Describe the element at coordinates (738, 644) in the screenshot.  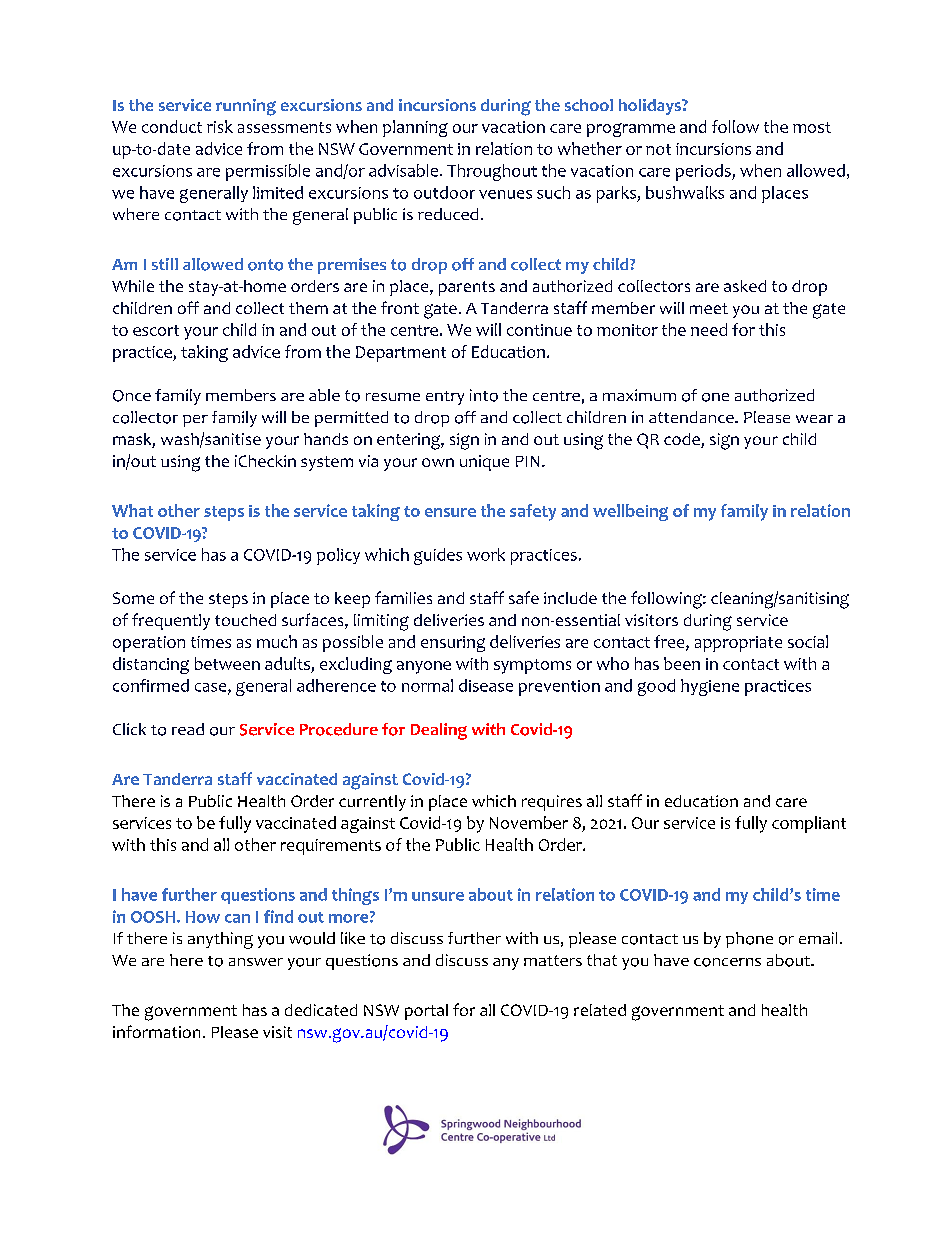
I see `appropriate` at that location.
